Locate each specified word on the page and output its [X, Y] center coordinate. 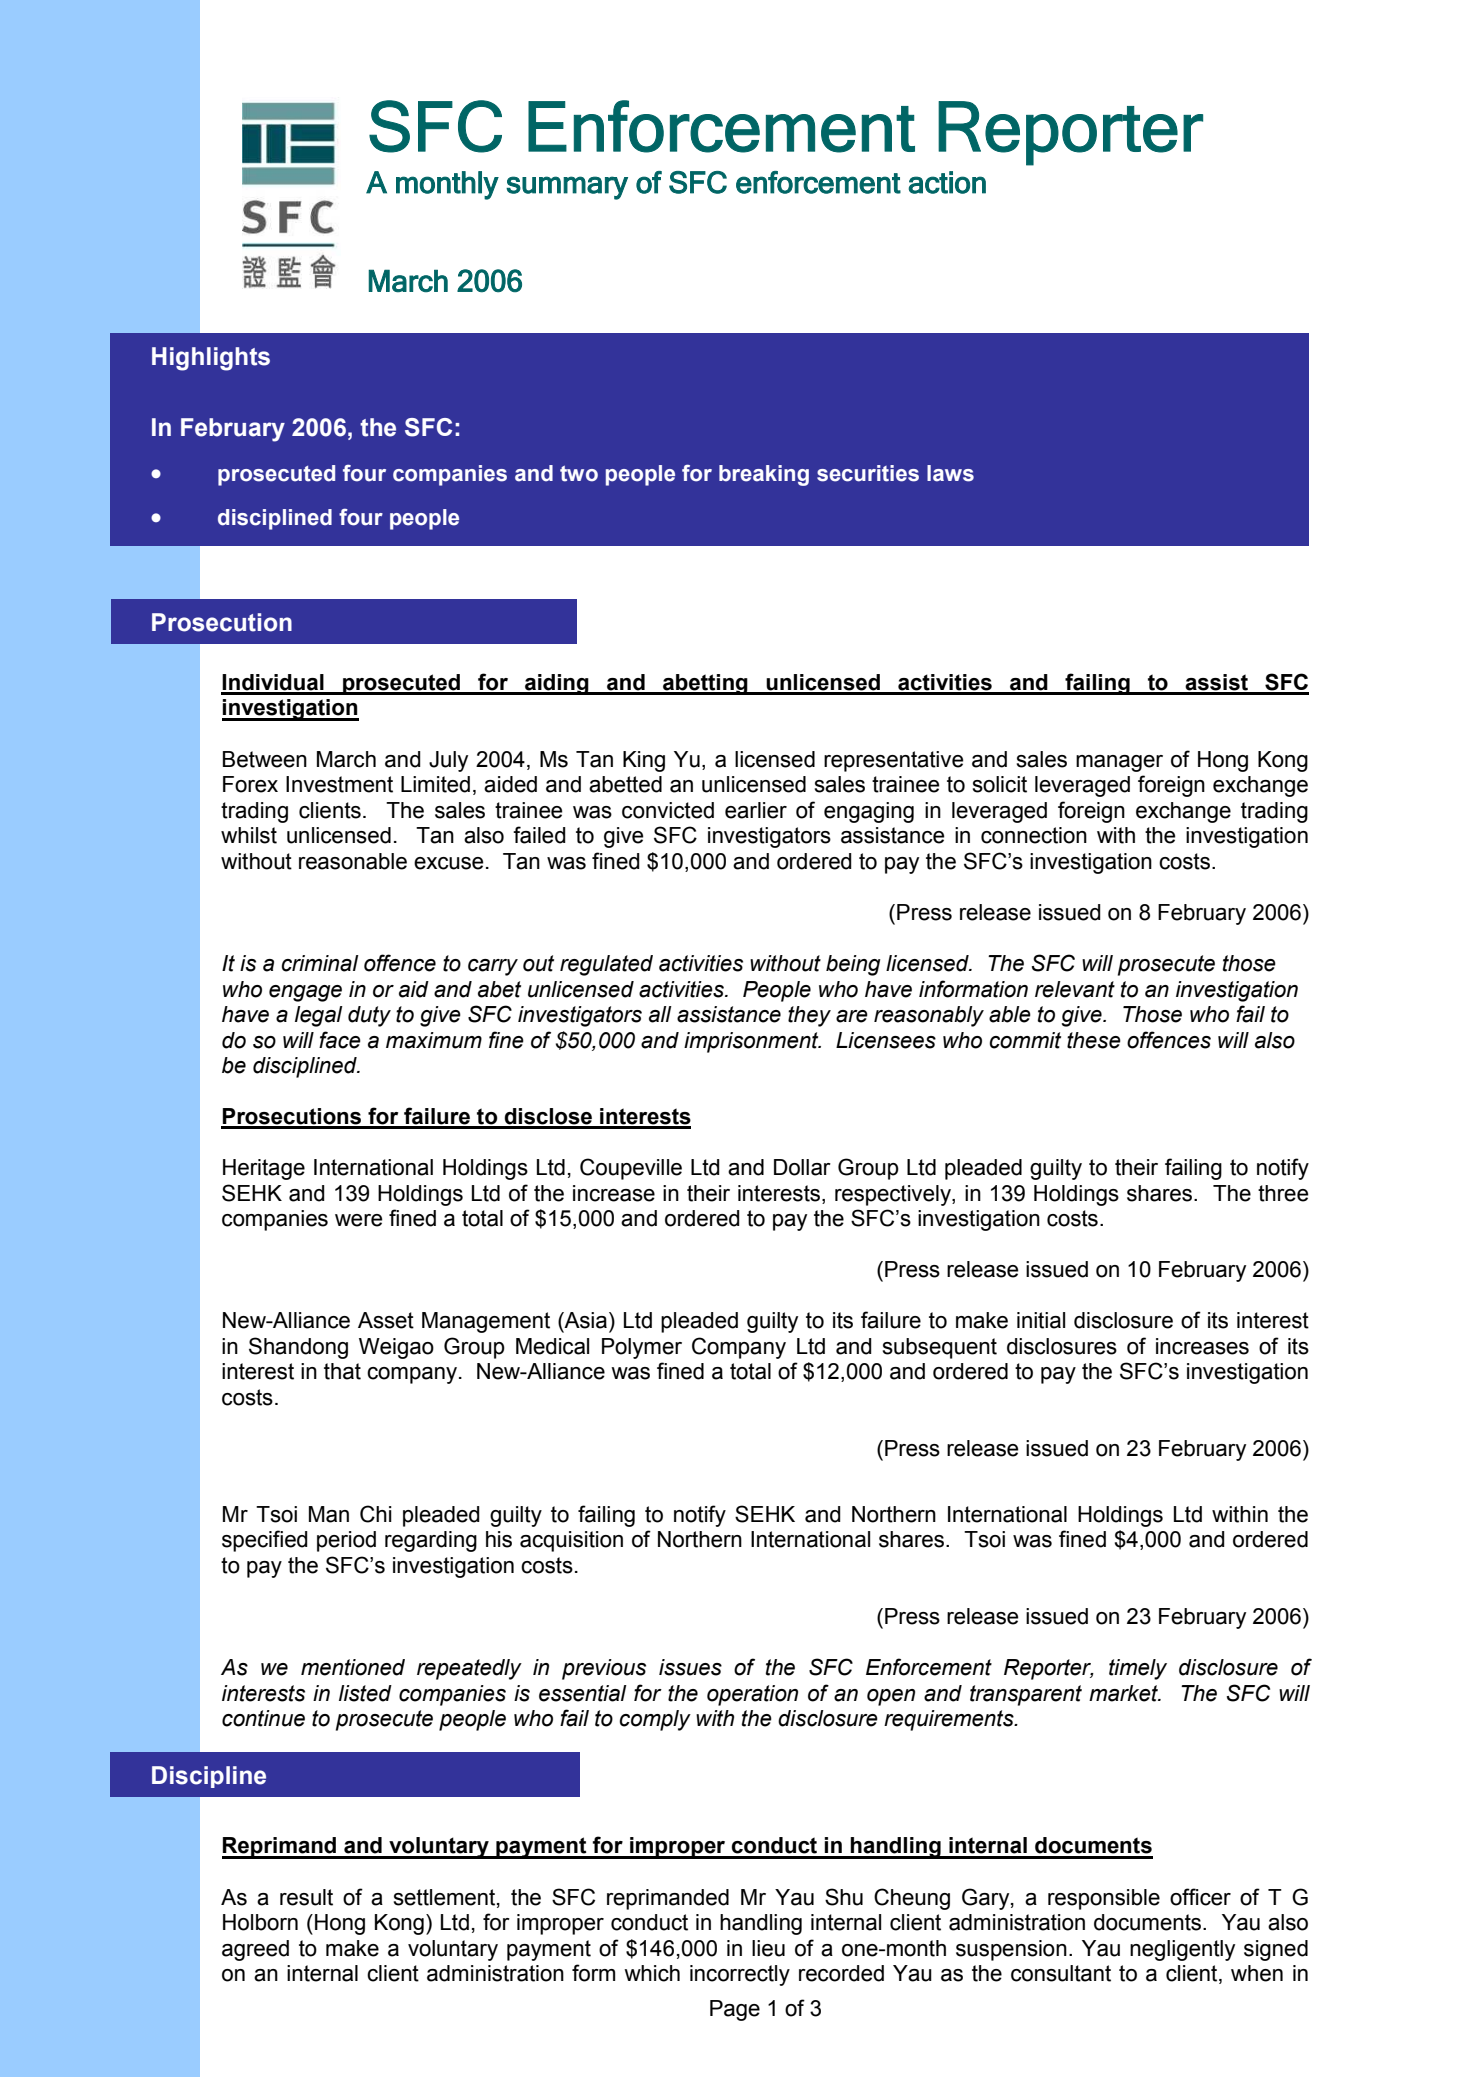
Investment [339, 784]
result [306, 1897]
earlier [756, 810]
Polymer [642, 1348]
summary [567, 188]
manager [1119, 763]
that [342, 1371]
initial [1041, 1320]
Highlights [211, 359]
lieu [768, 1948]
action [947, 182]
